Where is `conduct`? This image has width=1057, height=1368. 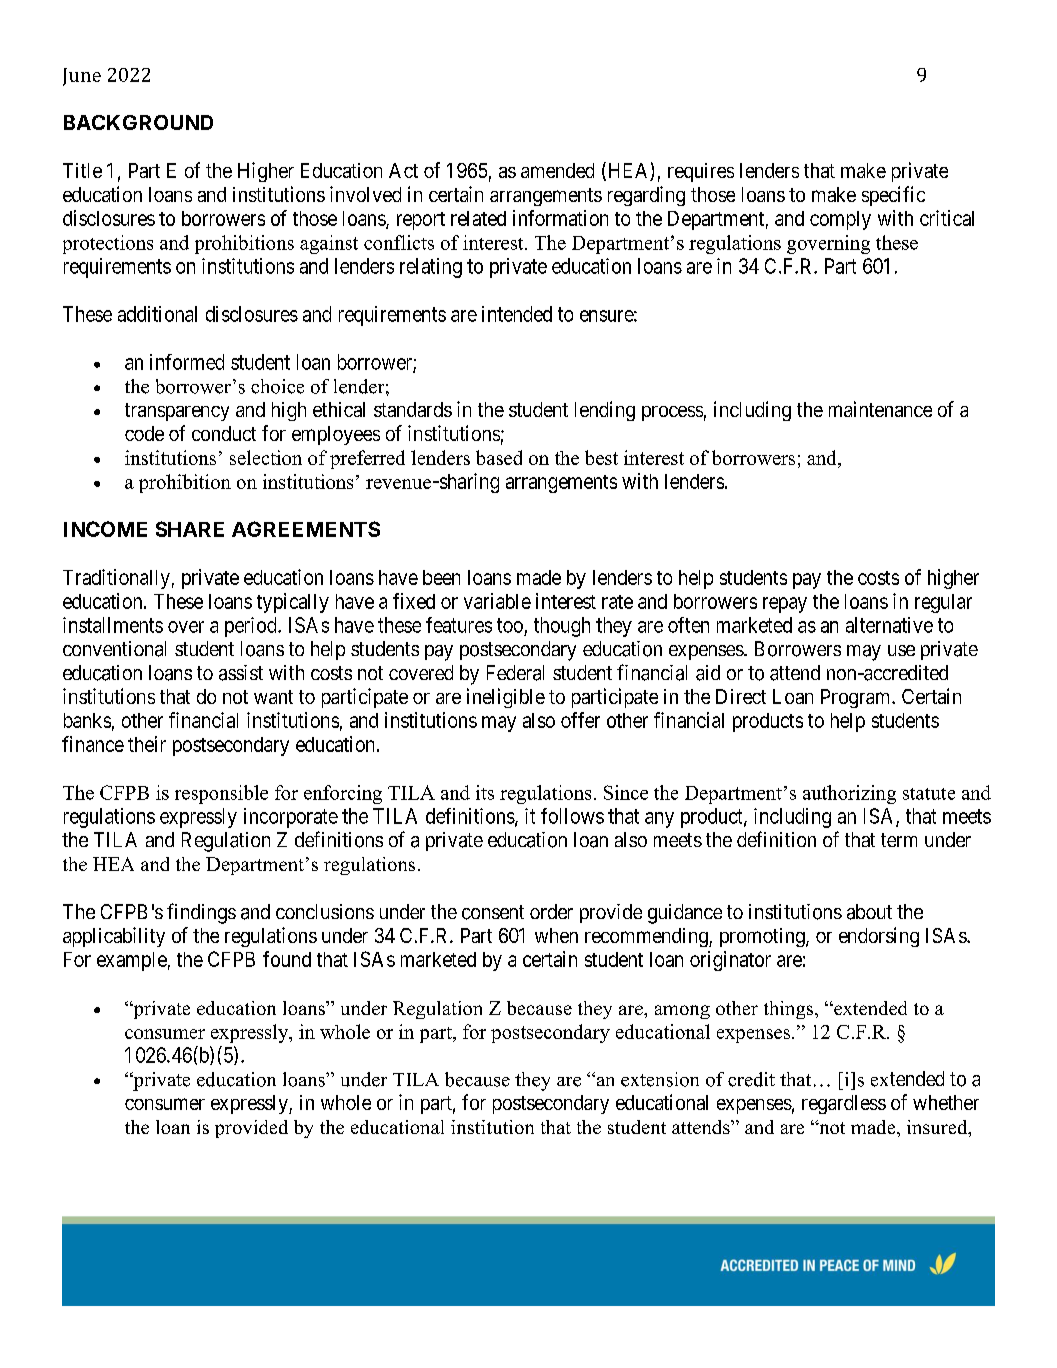 conduct is located at coordinates (224, 433).
